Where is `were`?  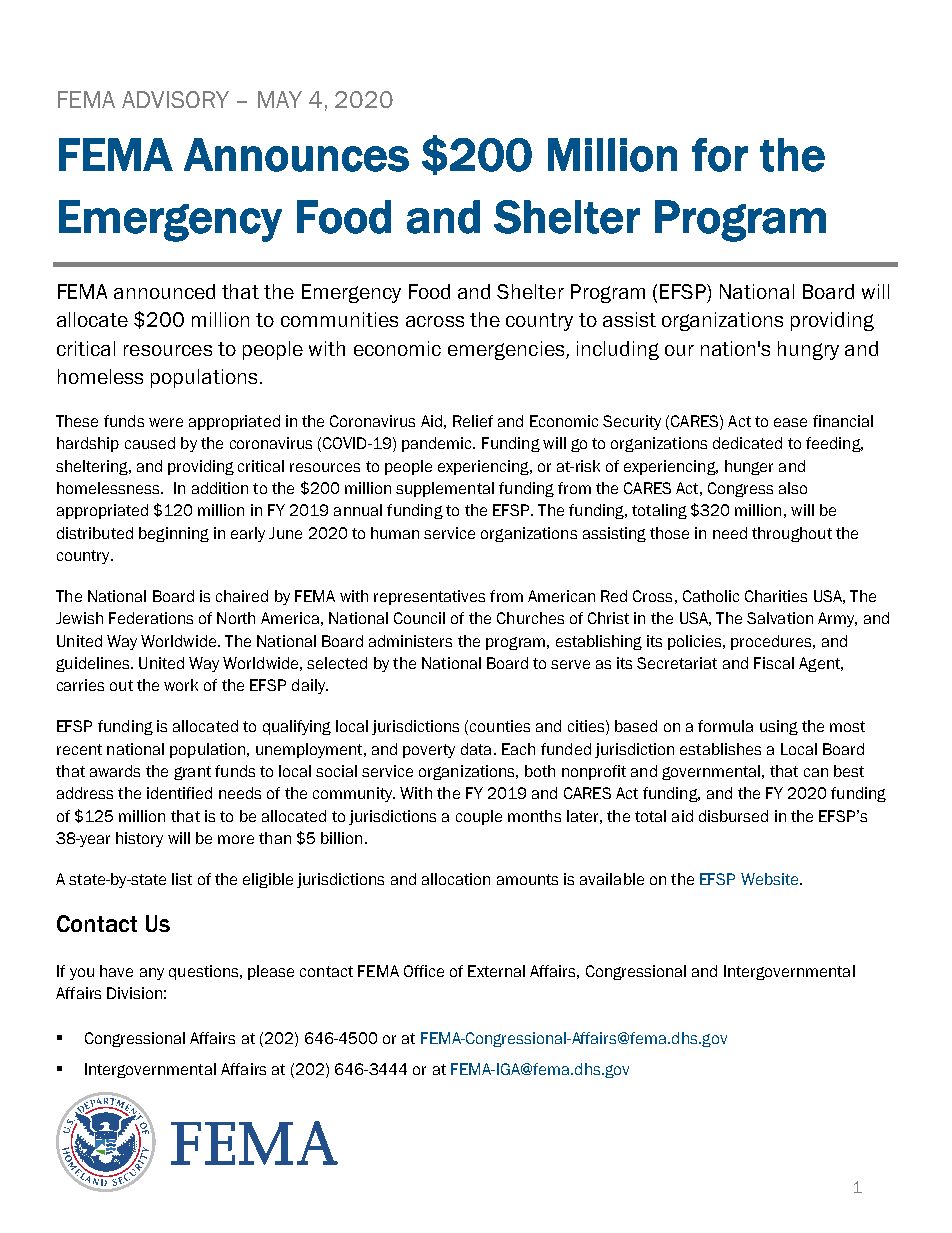
were is located at coordinates (166, 422).
